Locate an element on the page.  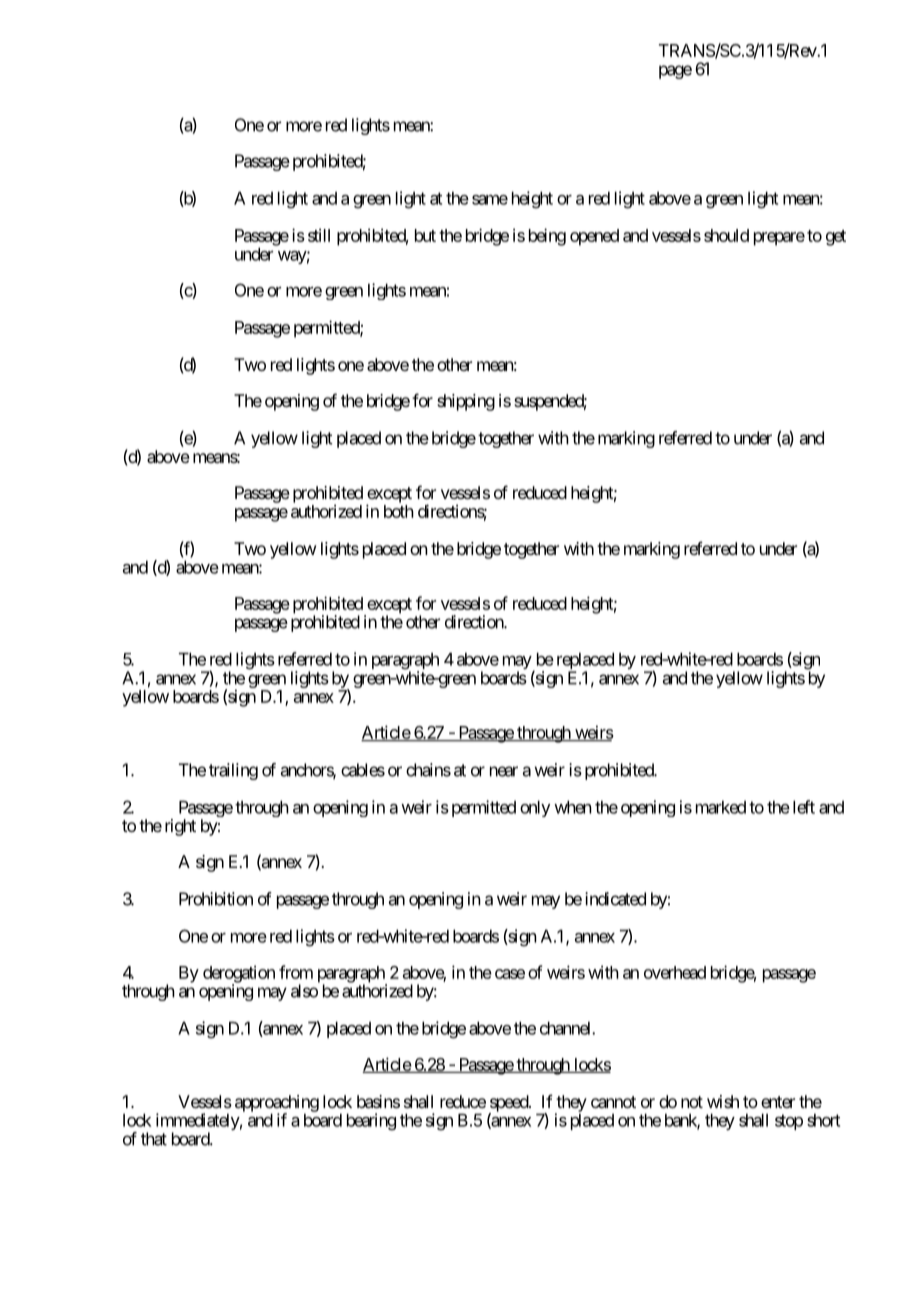
speed is located at coordinates (509, 1104).
